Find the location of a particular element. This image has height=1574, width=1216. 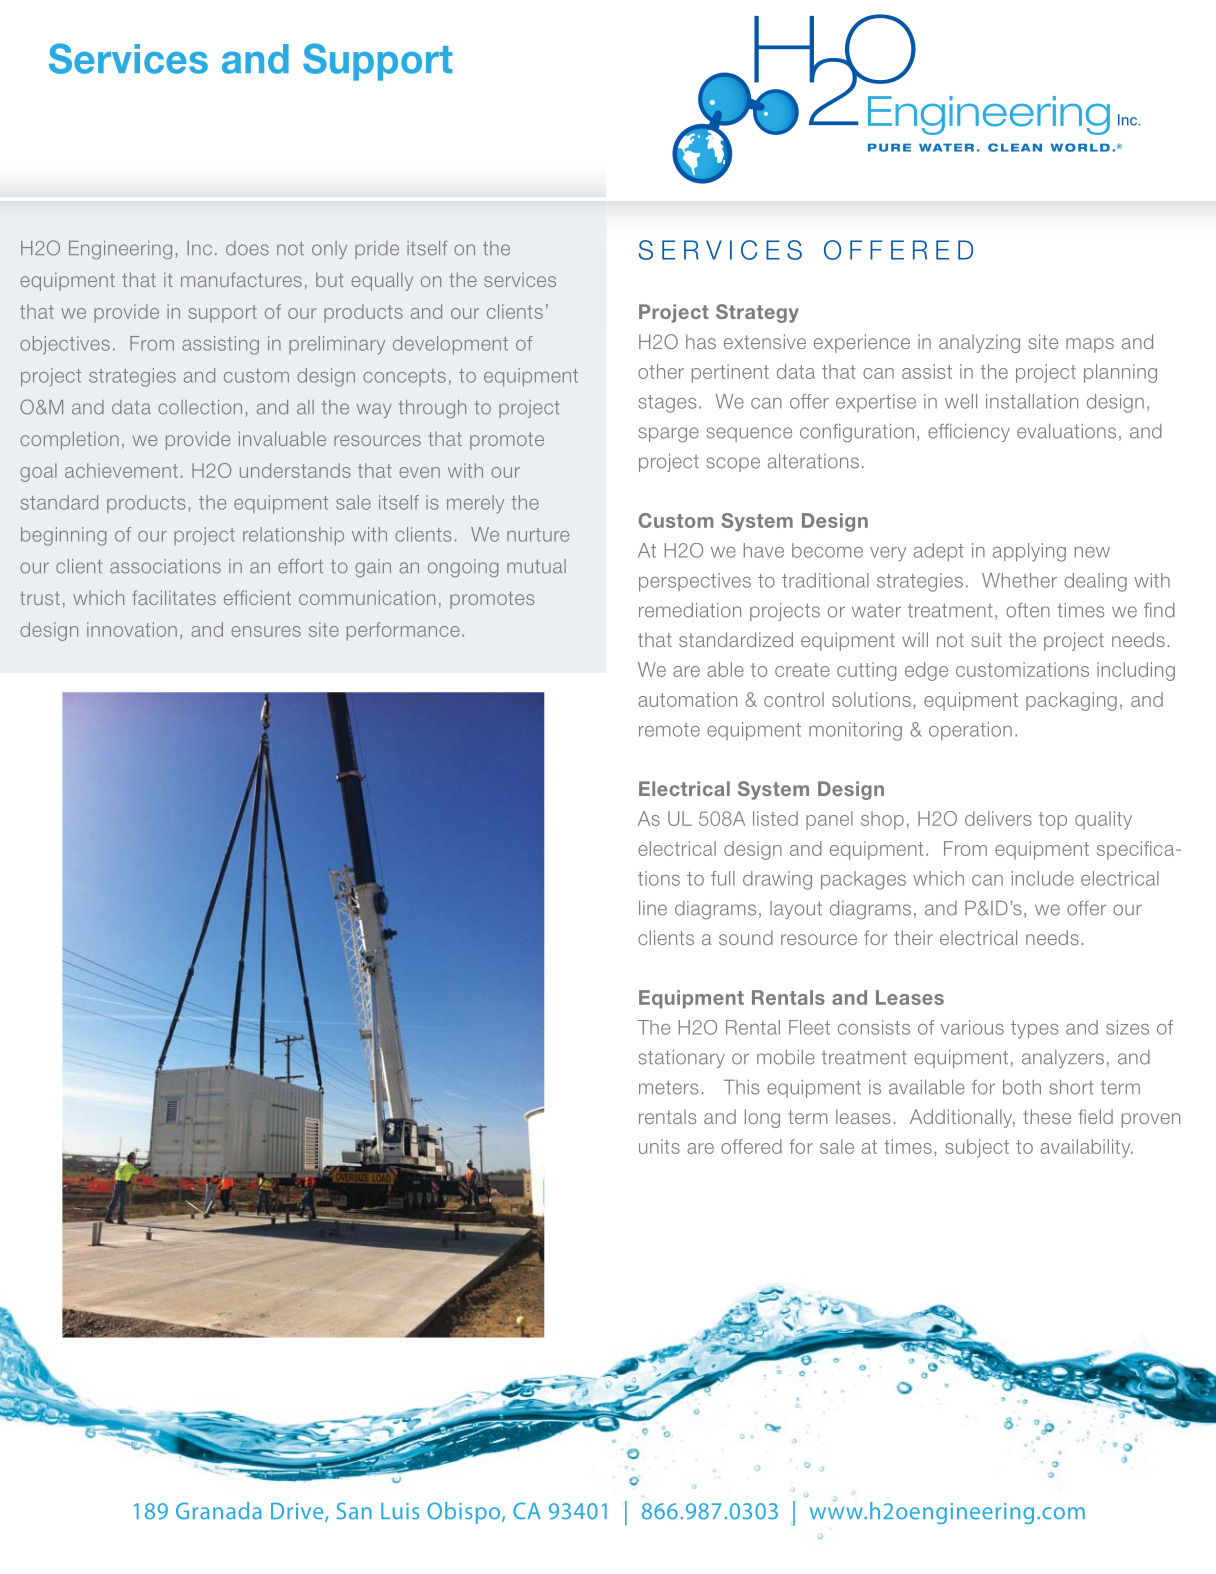

has is located at coordinates (701, 341).
